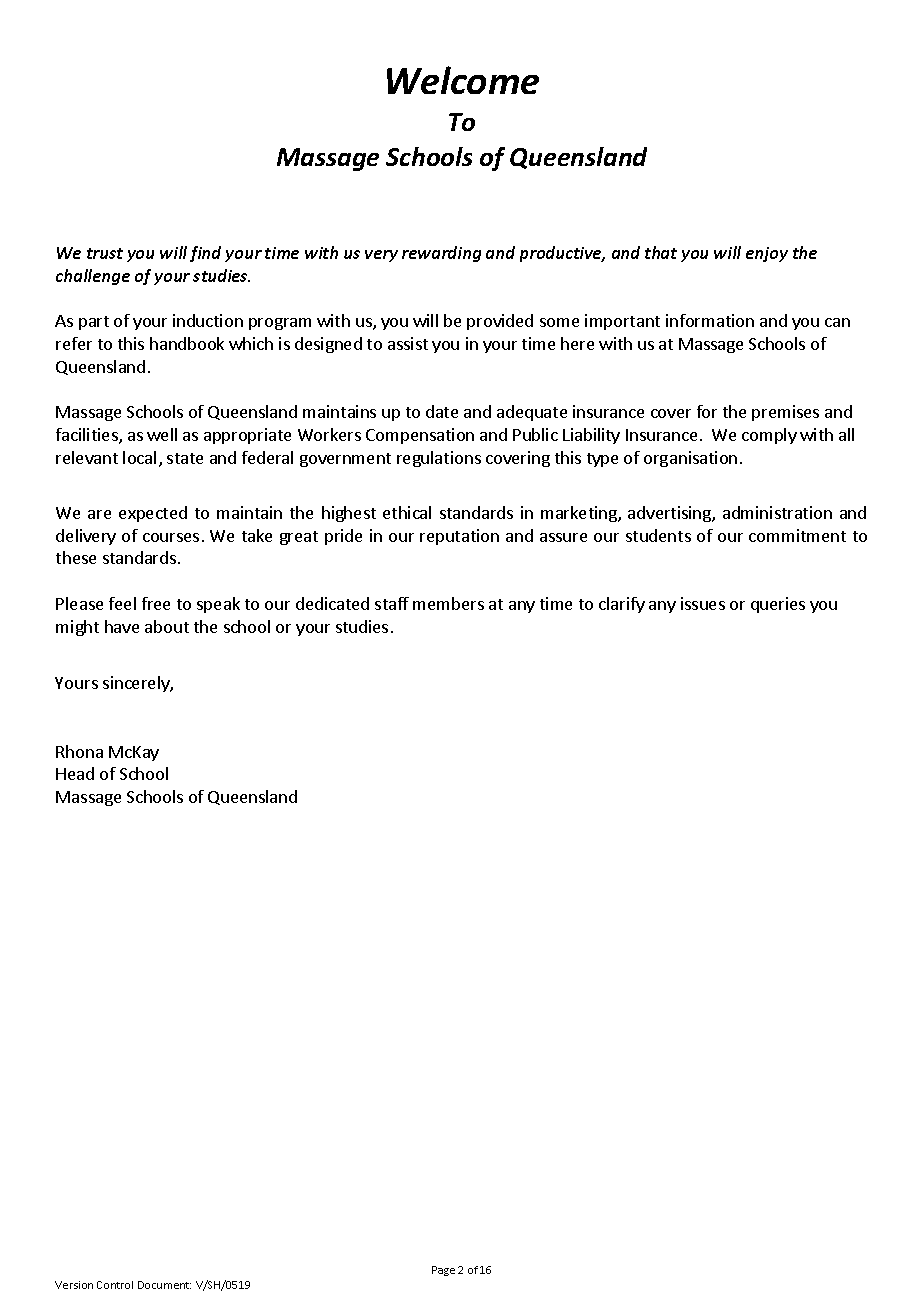 The width and height of the page is (924, 1308). Describe the element at coordinates (767, 254) in the page. I see `enjoy` at that location.
